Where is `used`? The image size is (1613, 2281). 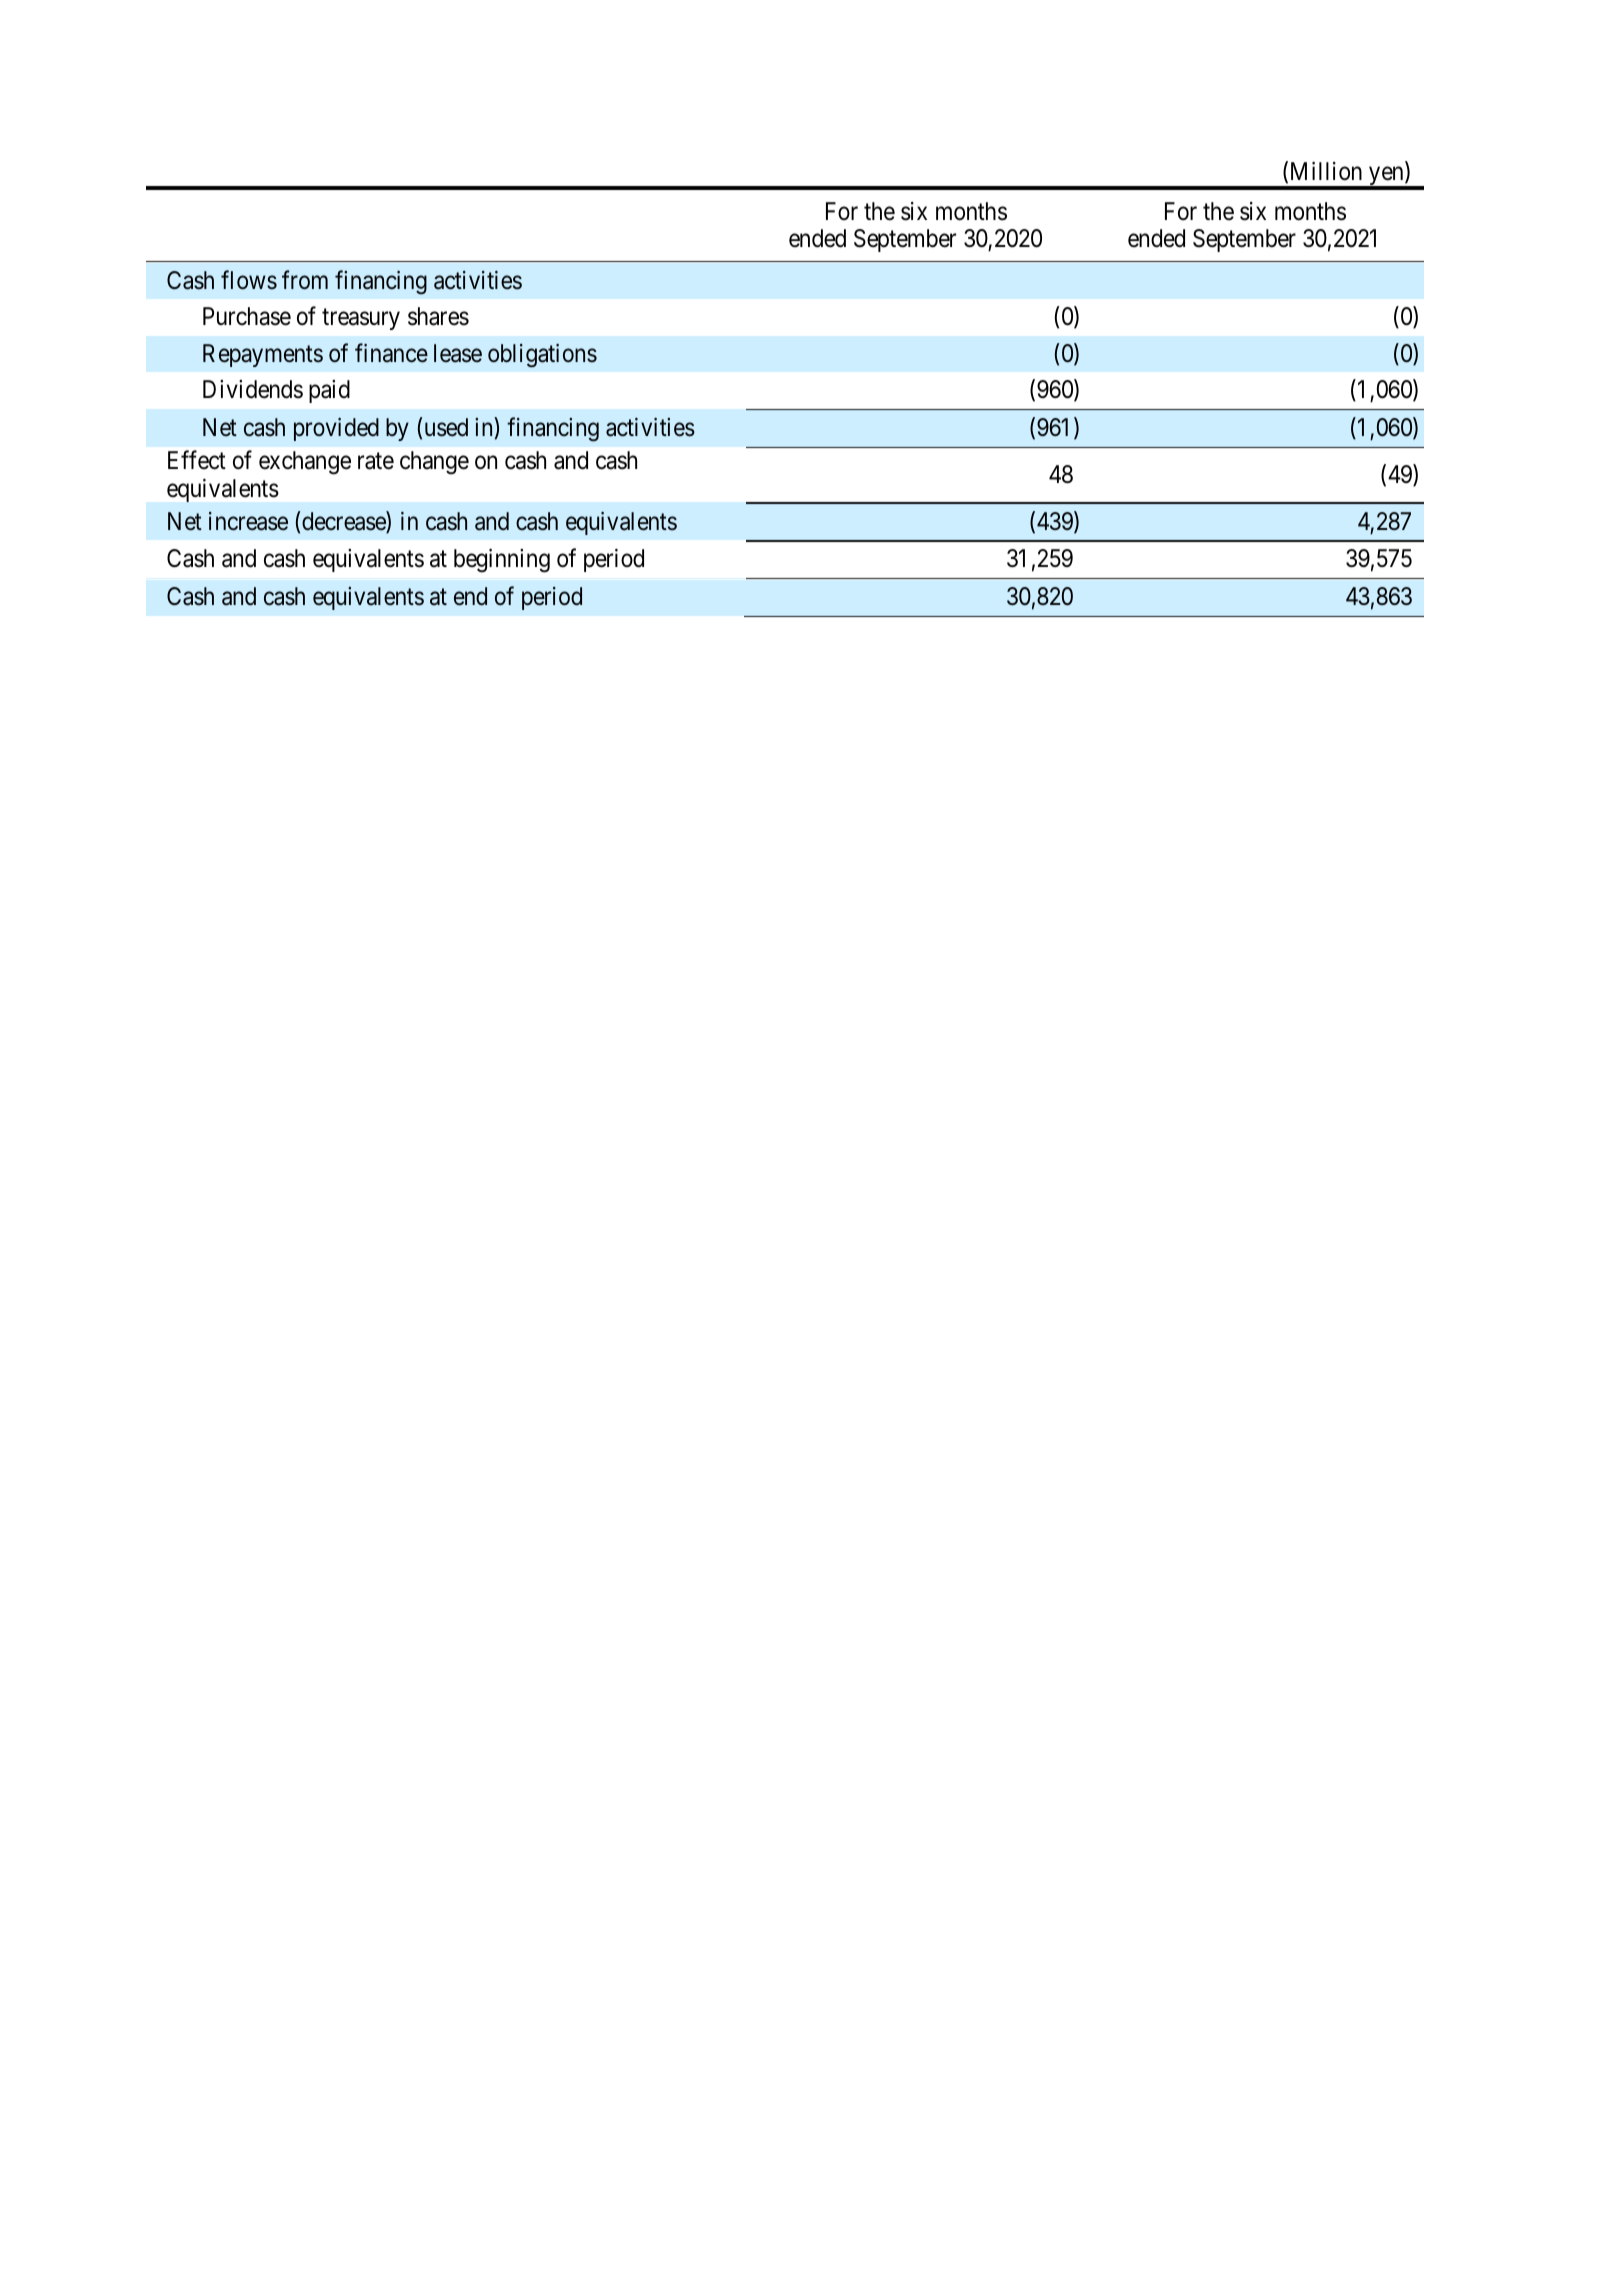
used is located at coordinates (446, 427).
